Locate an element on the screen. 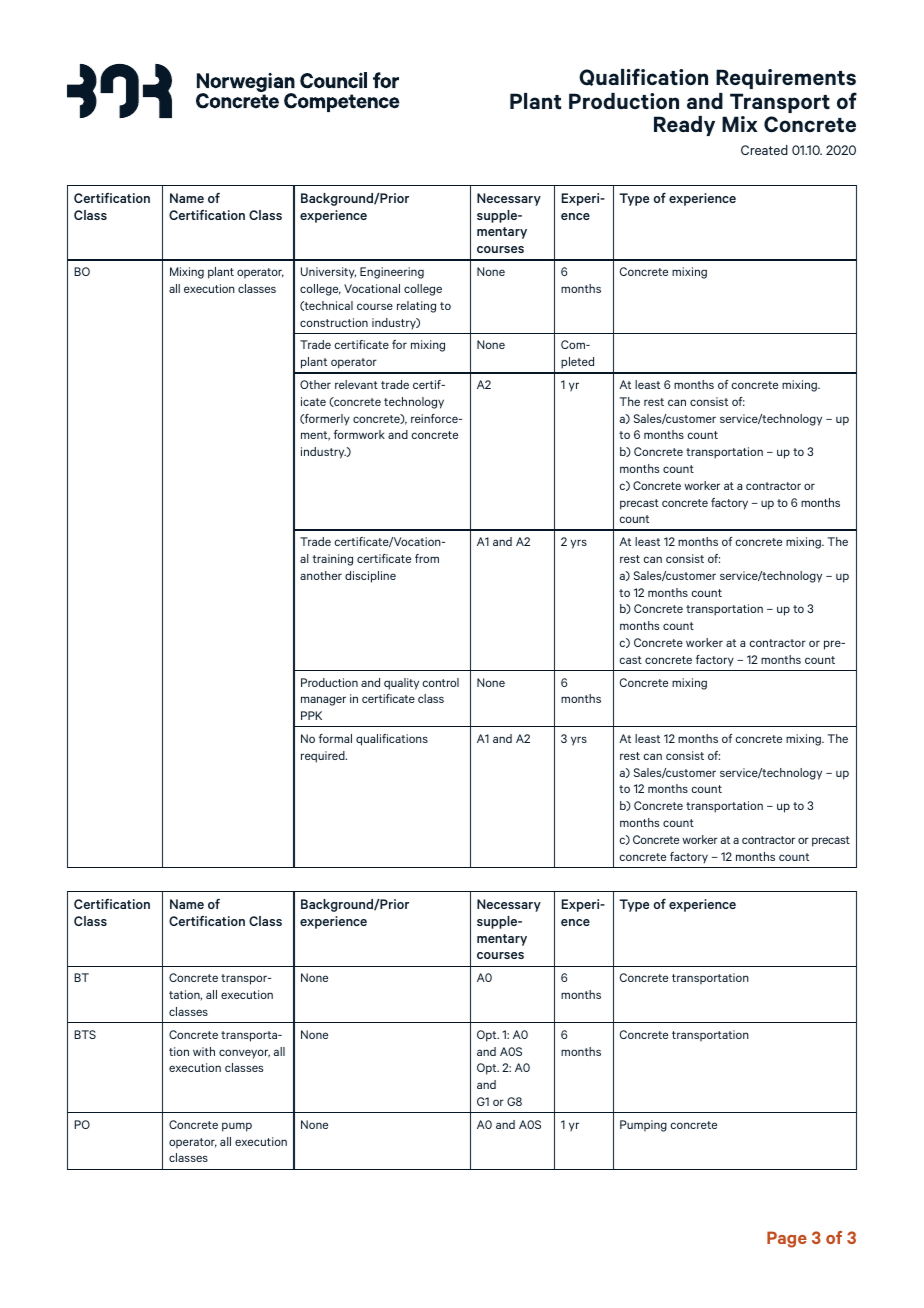 Image resolution: width=924 pixels, height=1308 pixels. Engineering is located at coordinates (392, 273).
